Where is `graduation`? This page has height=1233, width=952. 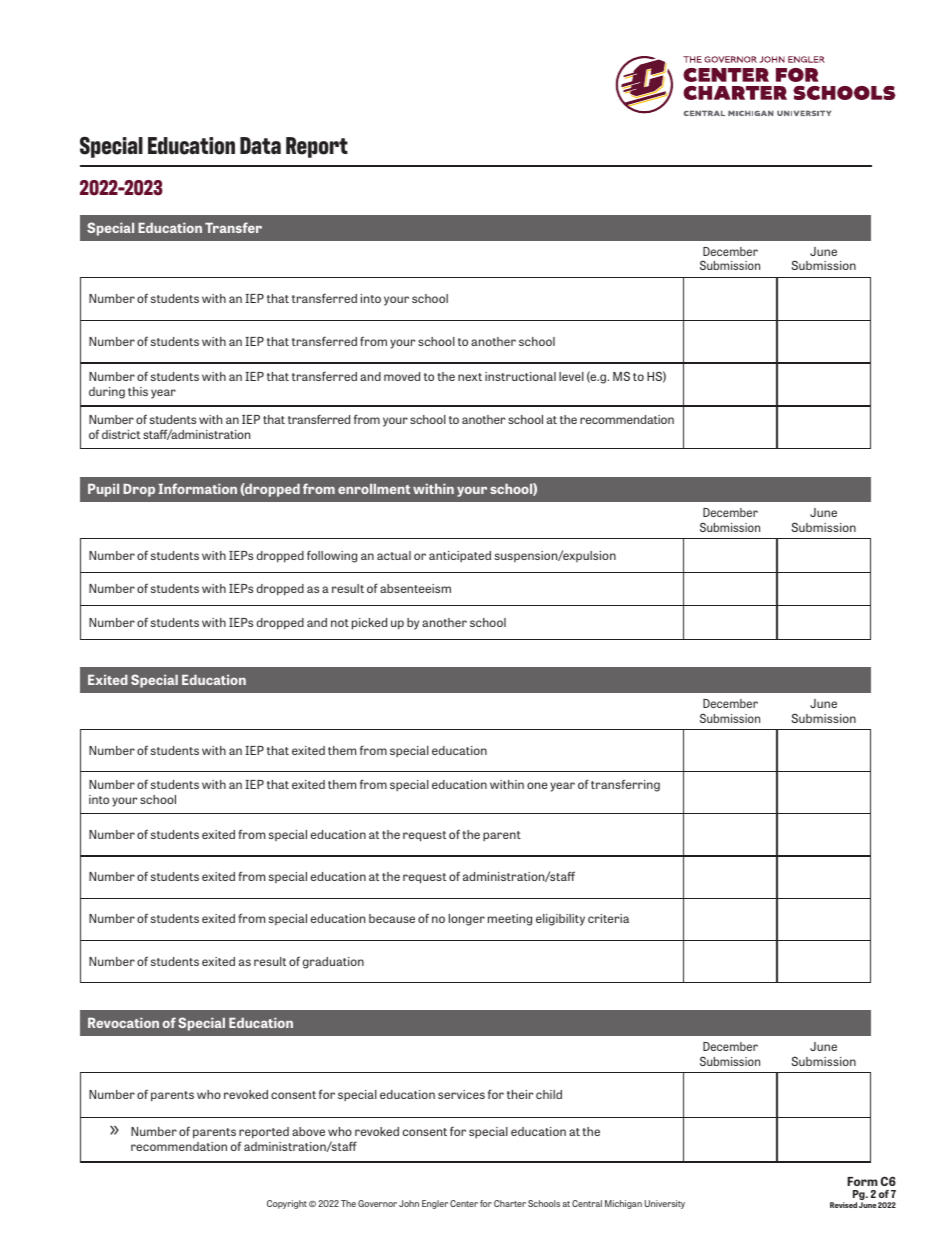
graduation is located at coordinates (333, 963).
